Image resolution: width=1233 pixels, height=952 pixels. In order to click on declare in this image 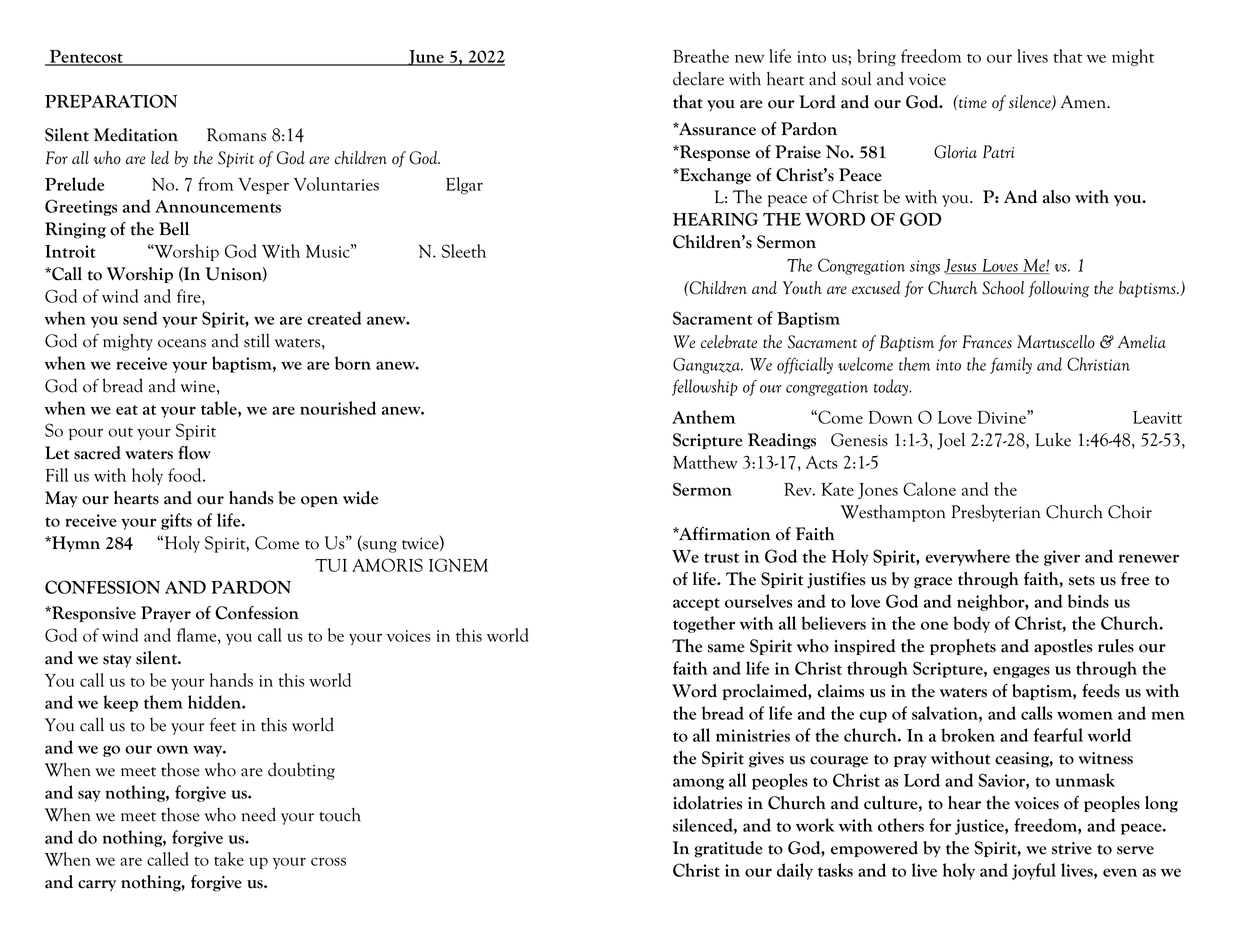, I will do `click(698, 78)`.
